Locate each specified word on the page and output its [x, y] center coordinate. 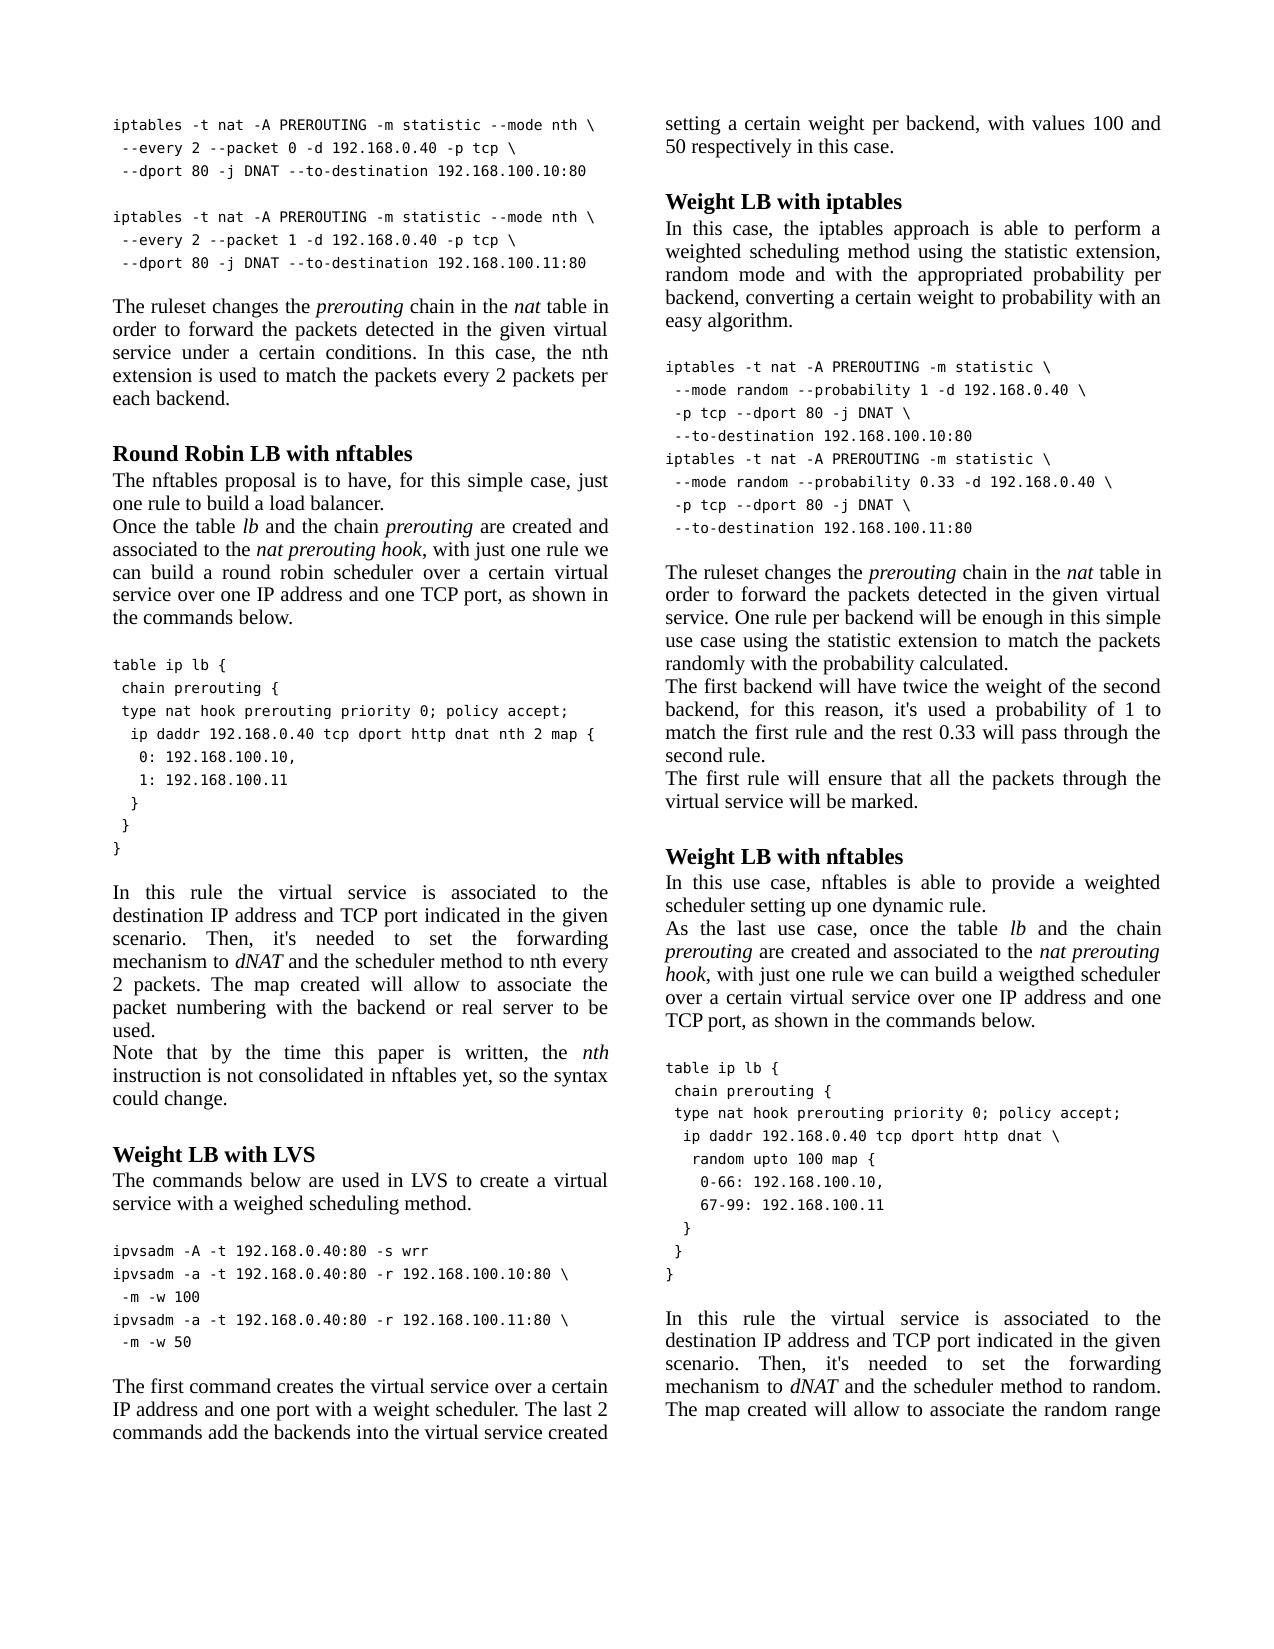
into [372, 1432]
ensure [855, 780]
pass [1039, 736]
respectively [742, 148]
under [205, 351]
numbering [221, 1009]
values [1058, 122]
